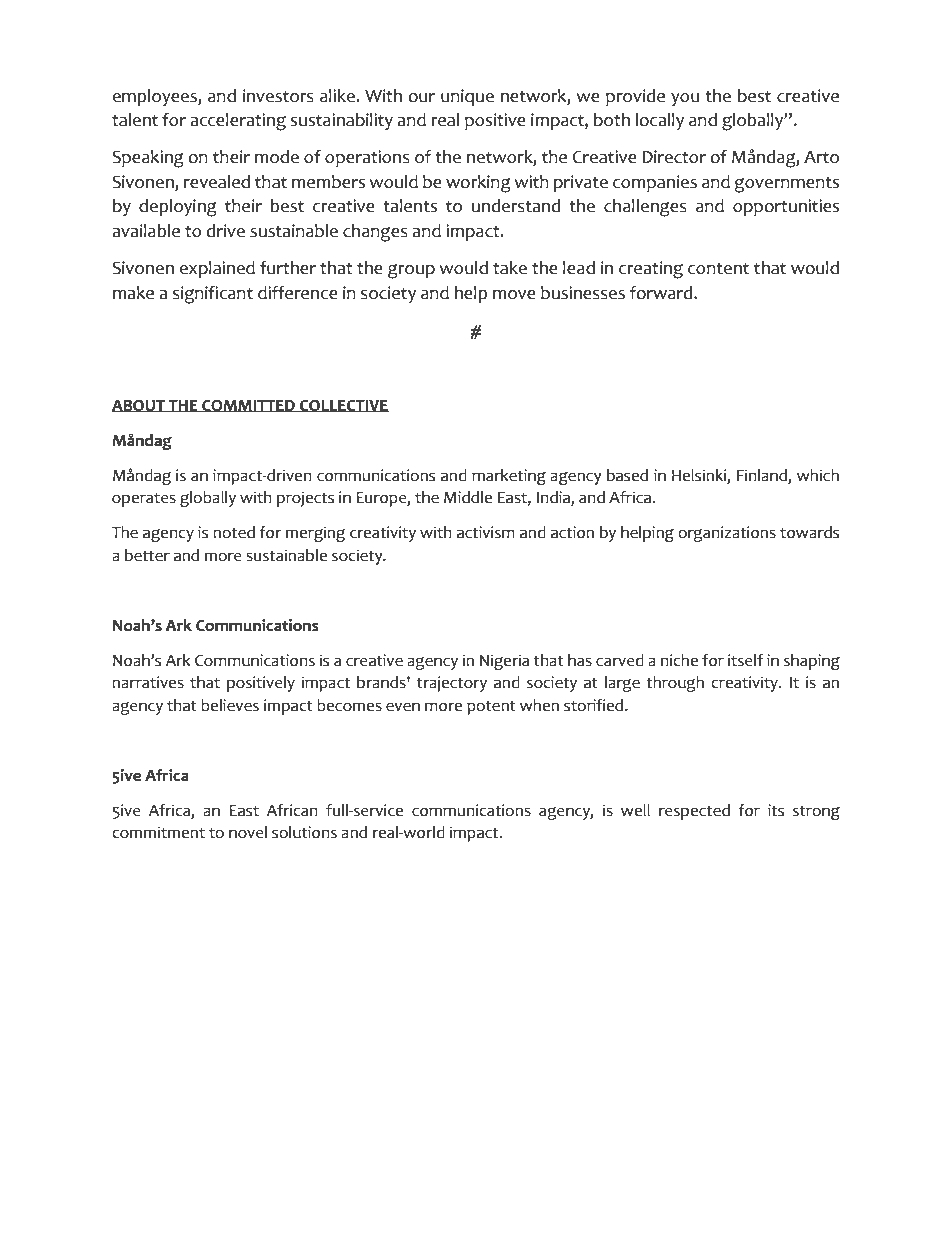 The width and height of the screenshot is (952, 1233). I want to click on novel, so click(248, 832).
